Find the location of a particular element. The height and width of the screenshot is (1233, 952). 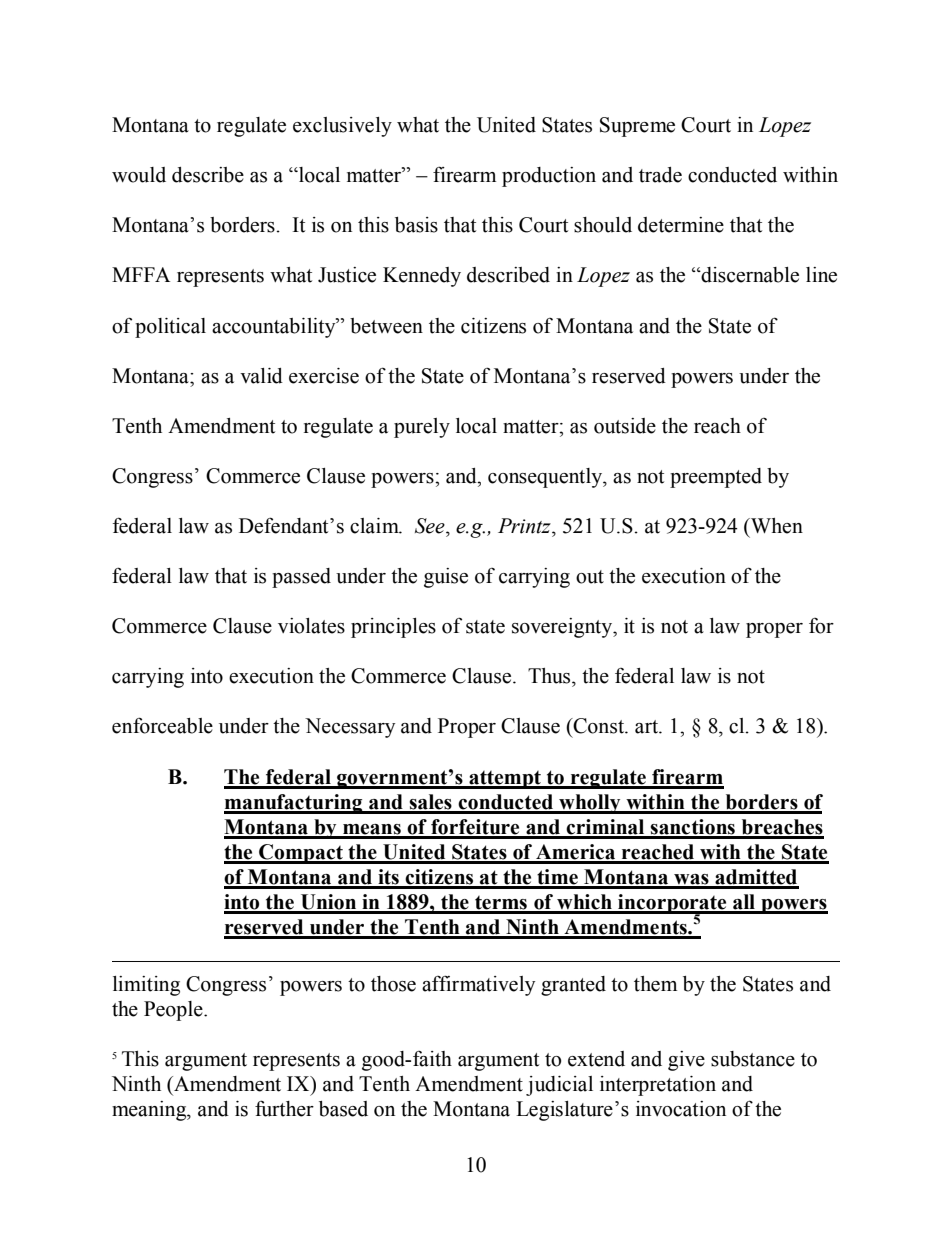

manufacturing is located at coordinates (294, 804).
